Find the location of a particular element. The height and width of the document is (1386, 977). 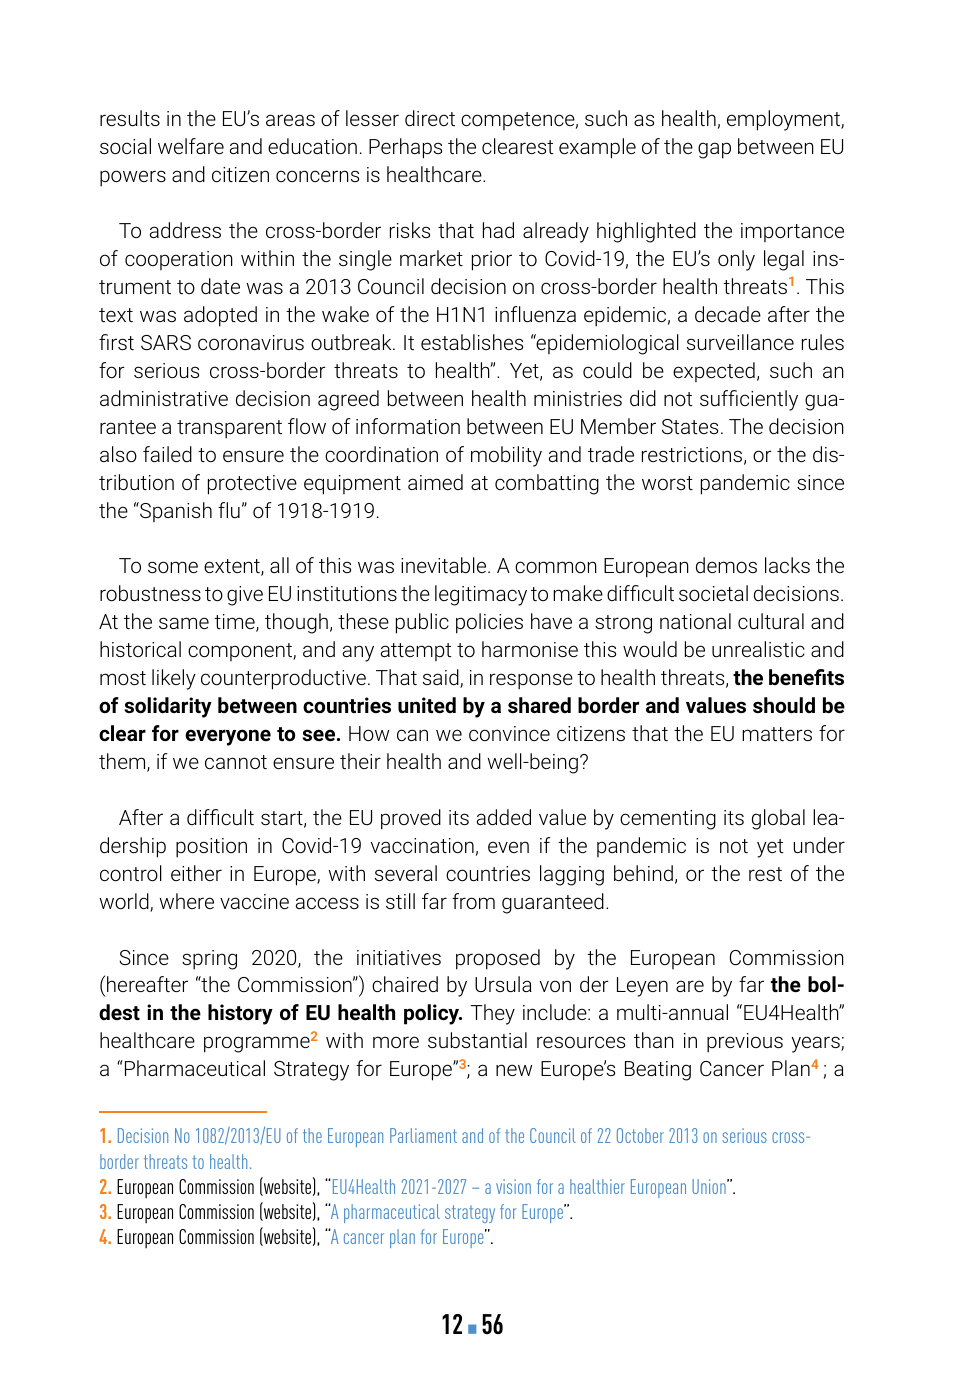

welfare is located at coordinates (191, 146).
